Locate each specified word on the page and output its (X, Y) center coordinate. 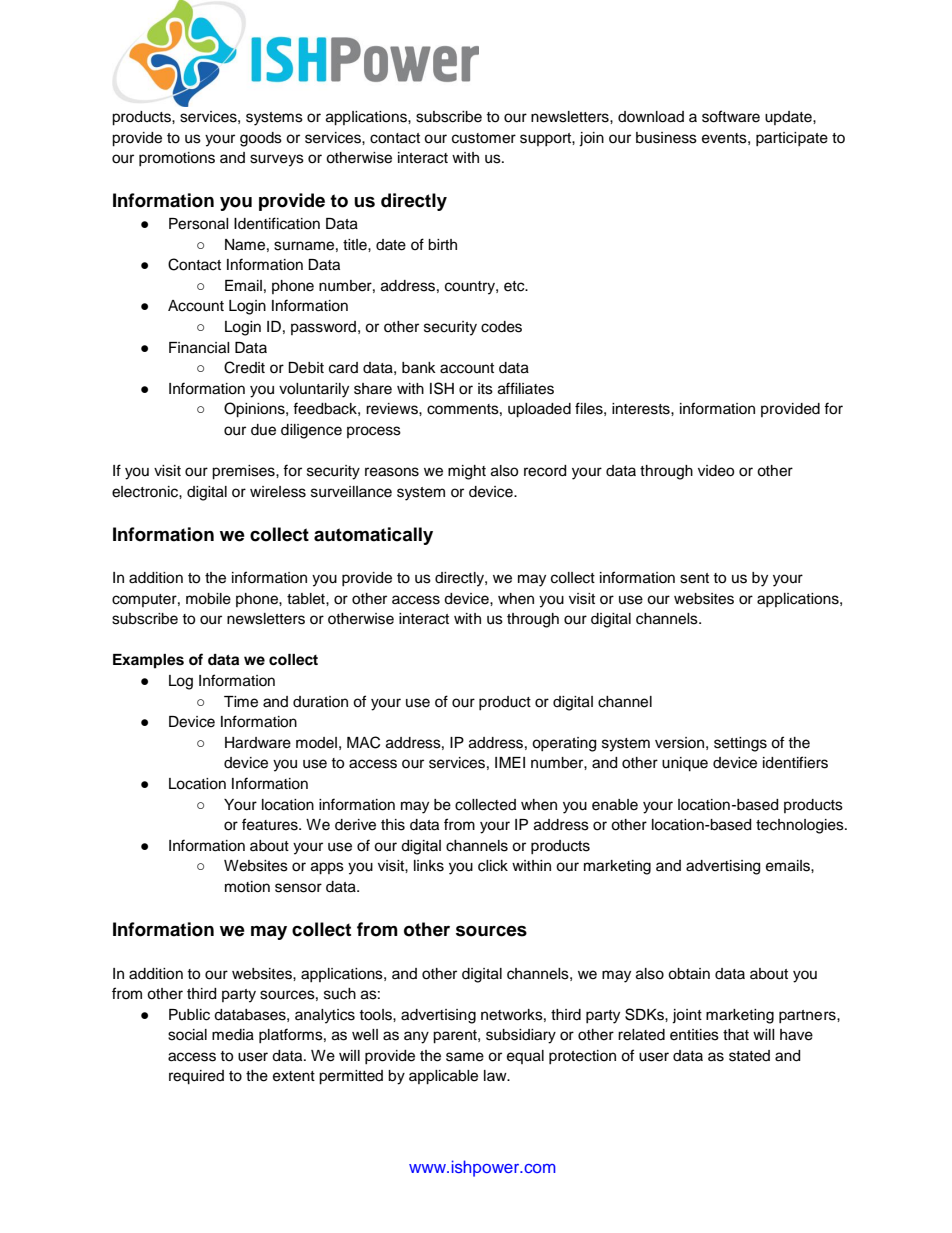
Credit (244, 367)
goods (261, 139)
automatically (373, 536)
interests (642, 409)
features (271, 824)
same (465, 1057)
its (485, 389)
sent (694, 578)
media (233, 1035)
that (736, 1035)
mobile (208, 599)
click (493, 866)
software (731, 116)
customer (484, 138)
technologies (801, 826)
